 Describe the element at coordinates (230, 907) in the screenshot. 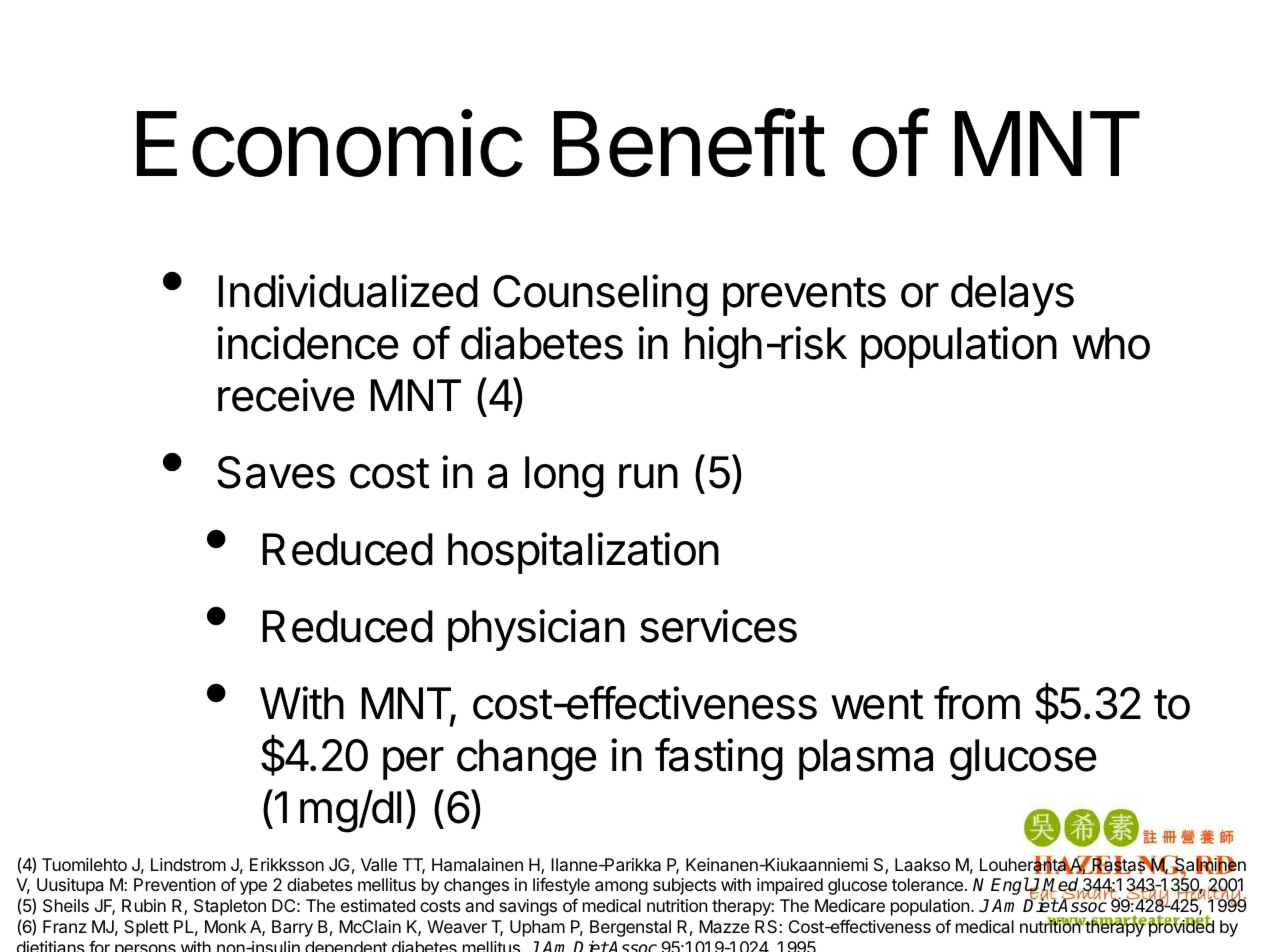

I see `Stapleton` at that location.
